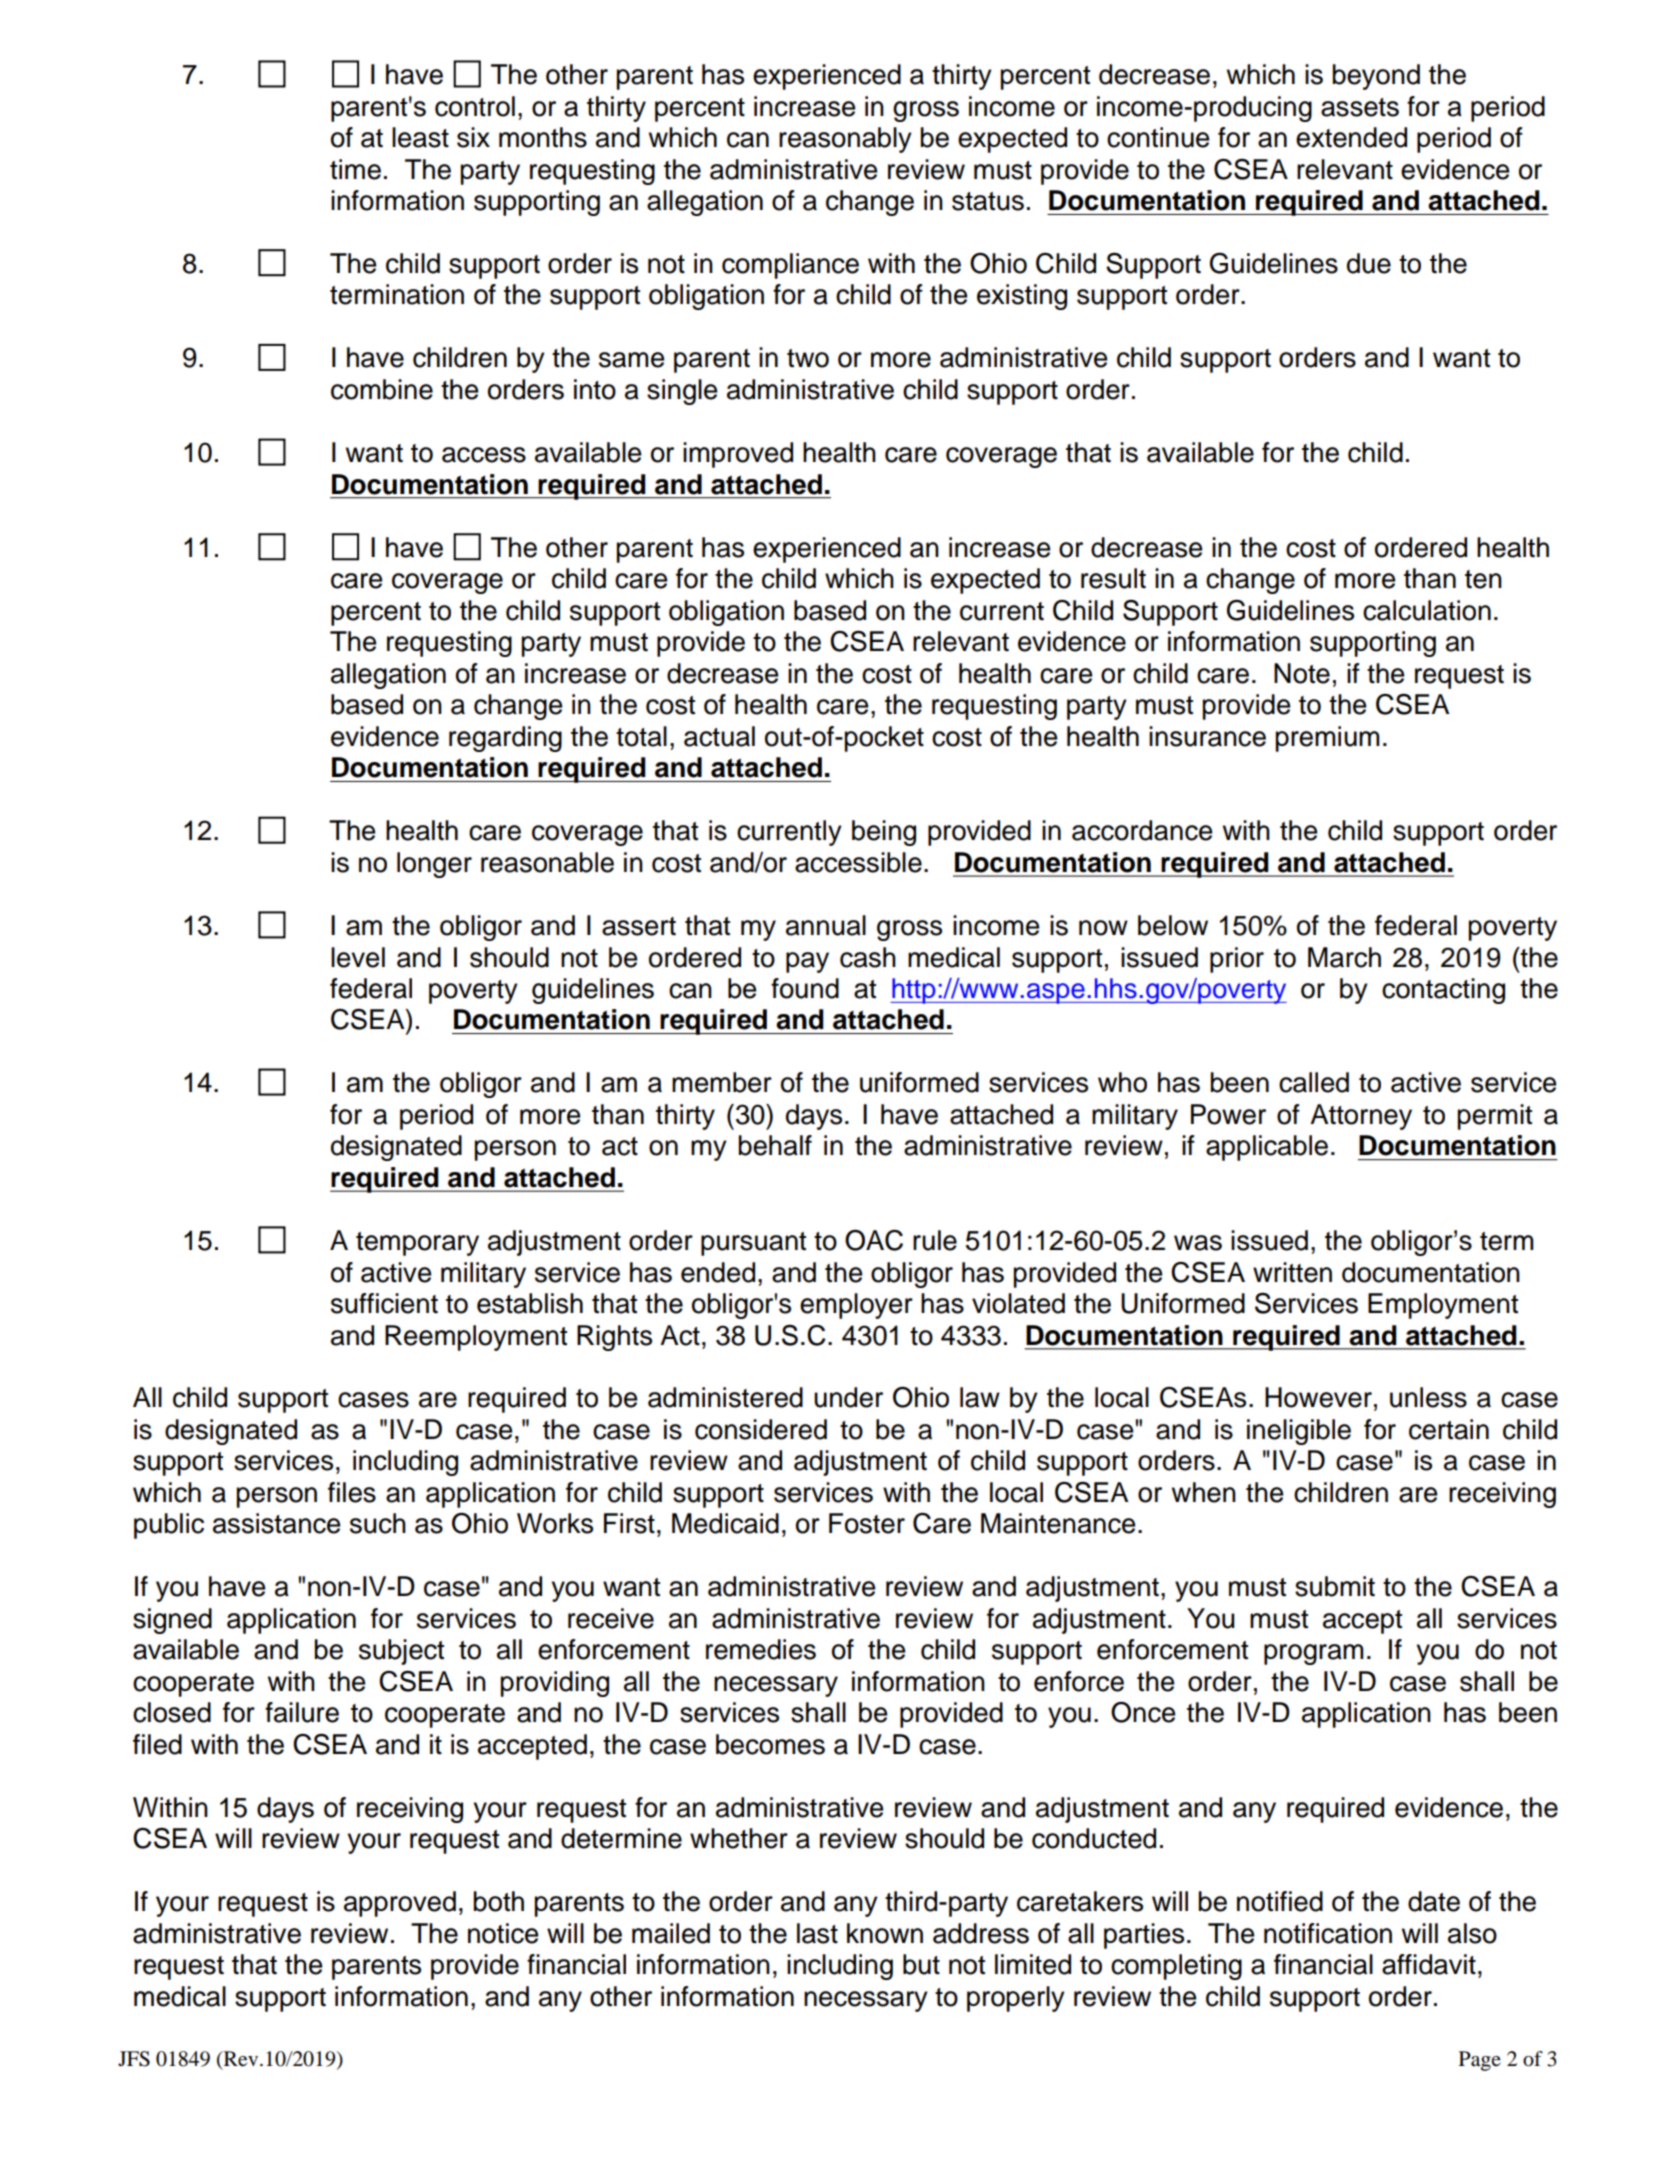  Describe the element at coordinates (1360, 107) in the screenshot. I see `assets` at that location.
